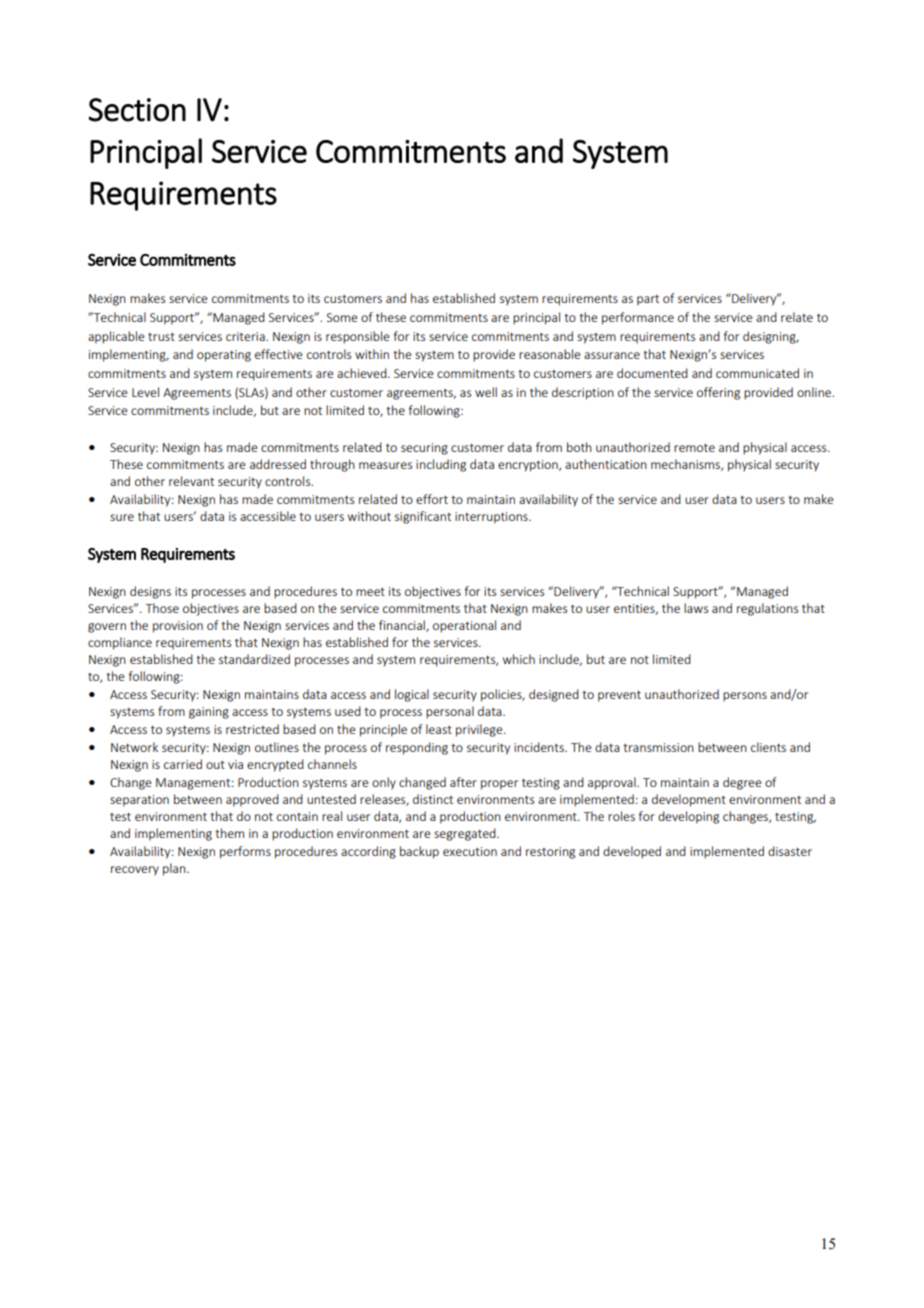 The height and width of the screenshot is (1308, 924). Describe the element at coordinates (432, 499) in the screenshot. I see `effort` at that location.
